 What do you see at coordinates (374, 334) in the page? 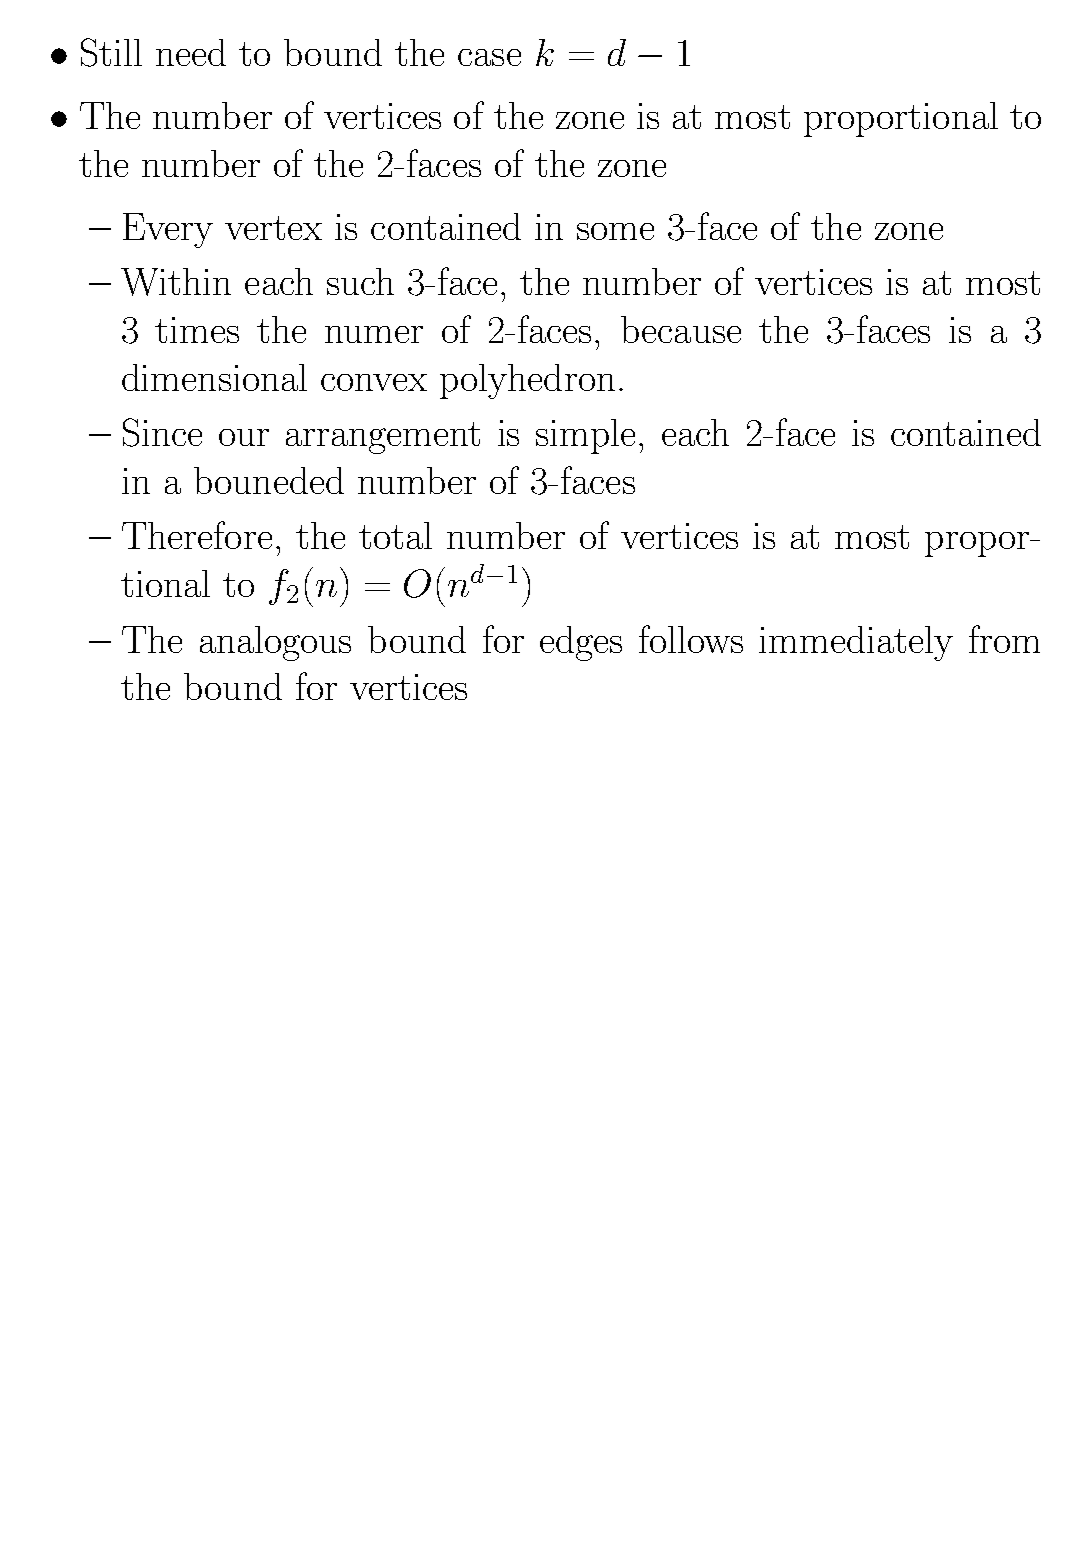
I see `numer` at bounding box center [374, 334].
